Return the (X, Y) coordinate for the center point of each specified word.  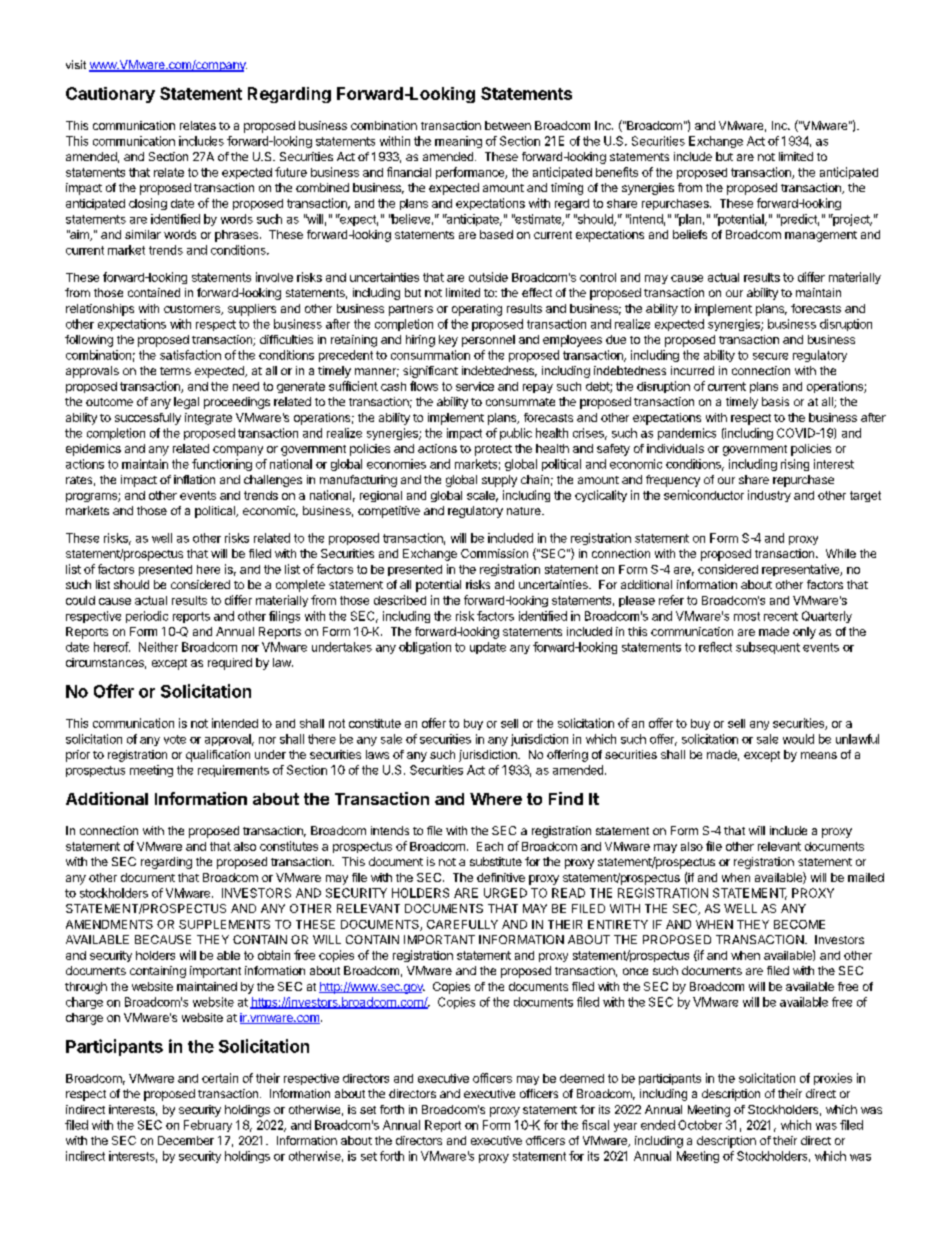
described (400, 600)
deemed (582, 1078)
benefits (617, 172)
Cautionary (110, 95)
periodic (147, 617)
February (208, 1126)
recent (781, 616)
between (508, 125)
